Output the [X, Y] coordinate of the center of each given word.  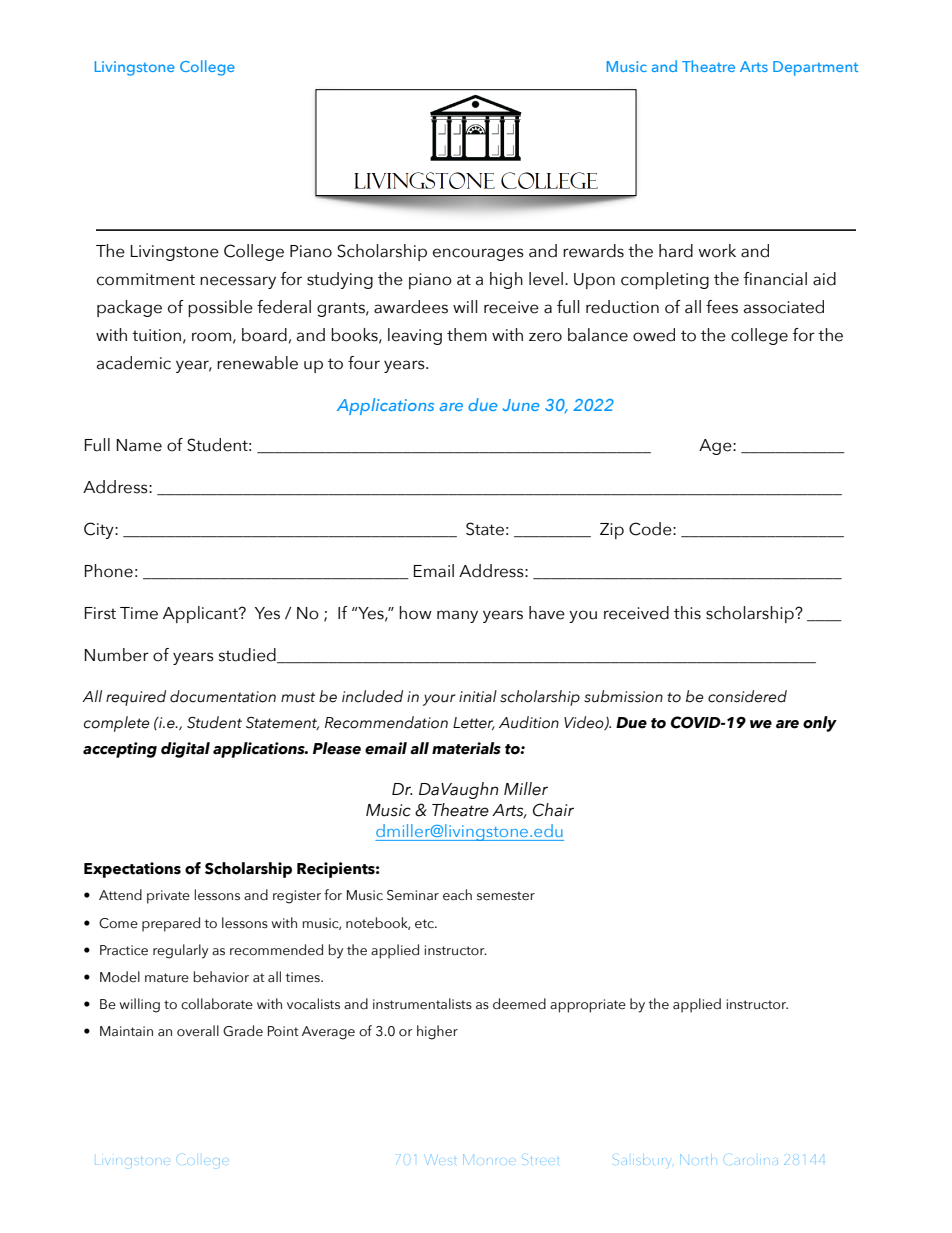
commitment [146, 279]
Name [139, 445]
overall [198, 1031]
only [820, 724]
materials [466, 748]
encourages [478, 254]
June [521, 405]
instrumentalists [422, 1004]
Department [815, 68]
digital [185, 750]
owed [654, 335]
